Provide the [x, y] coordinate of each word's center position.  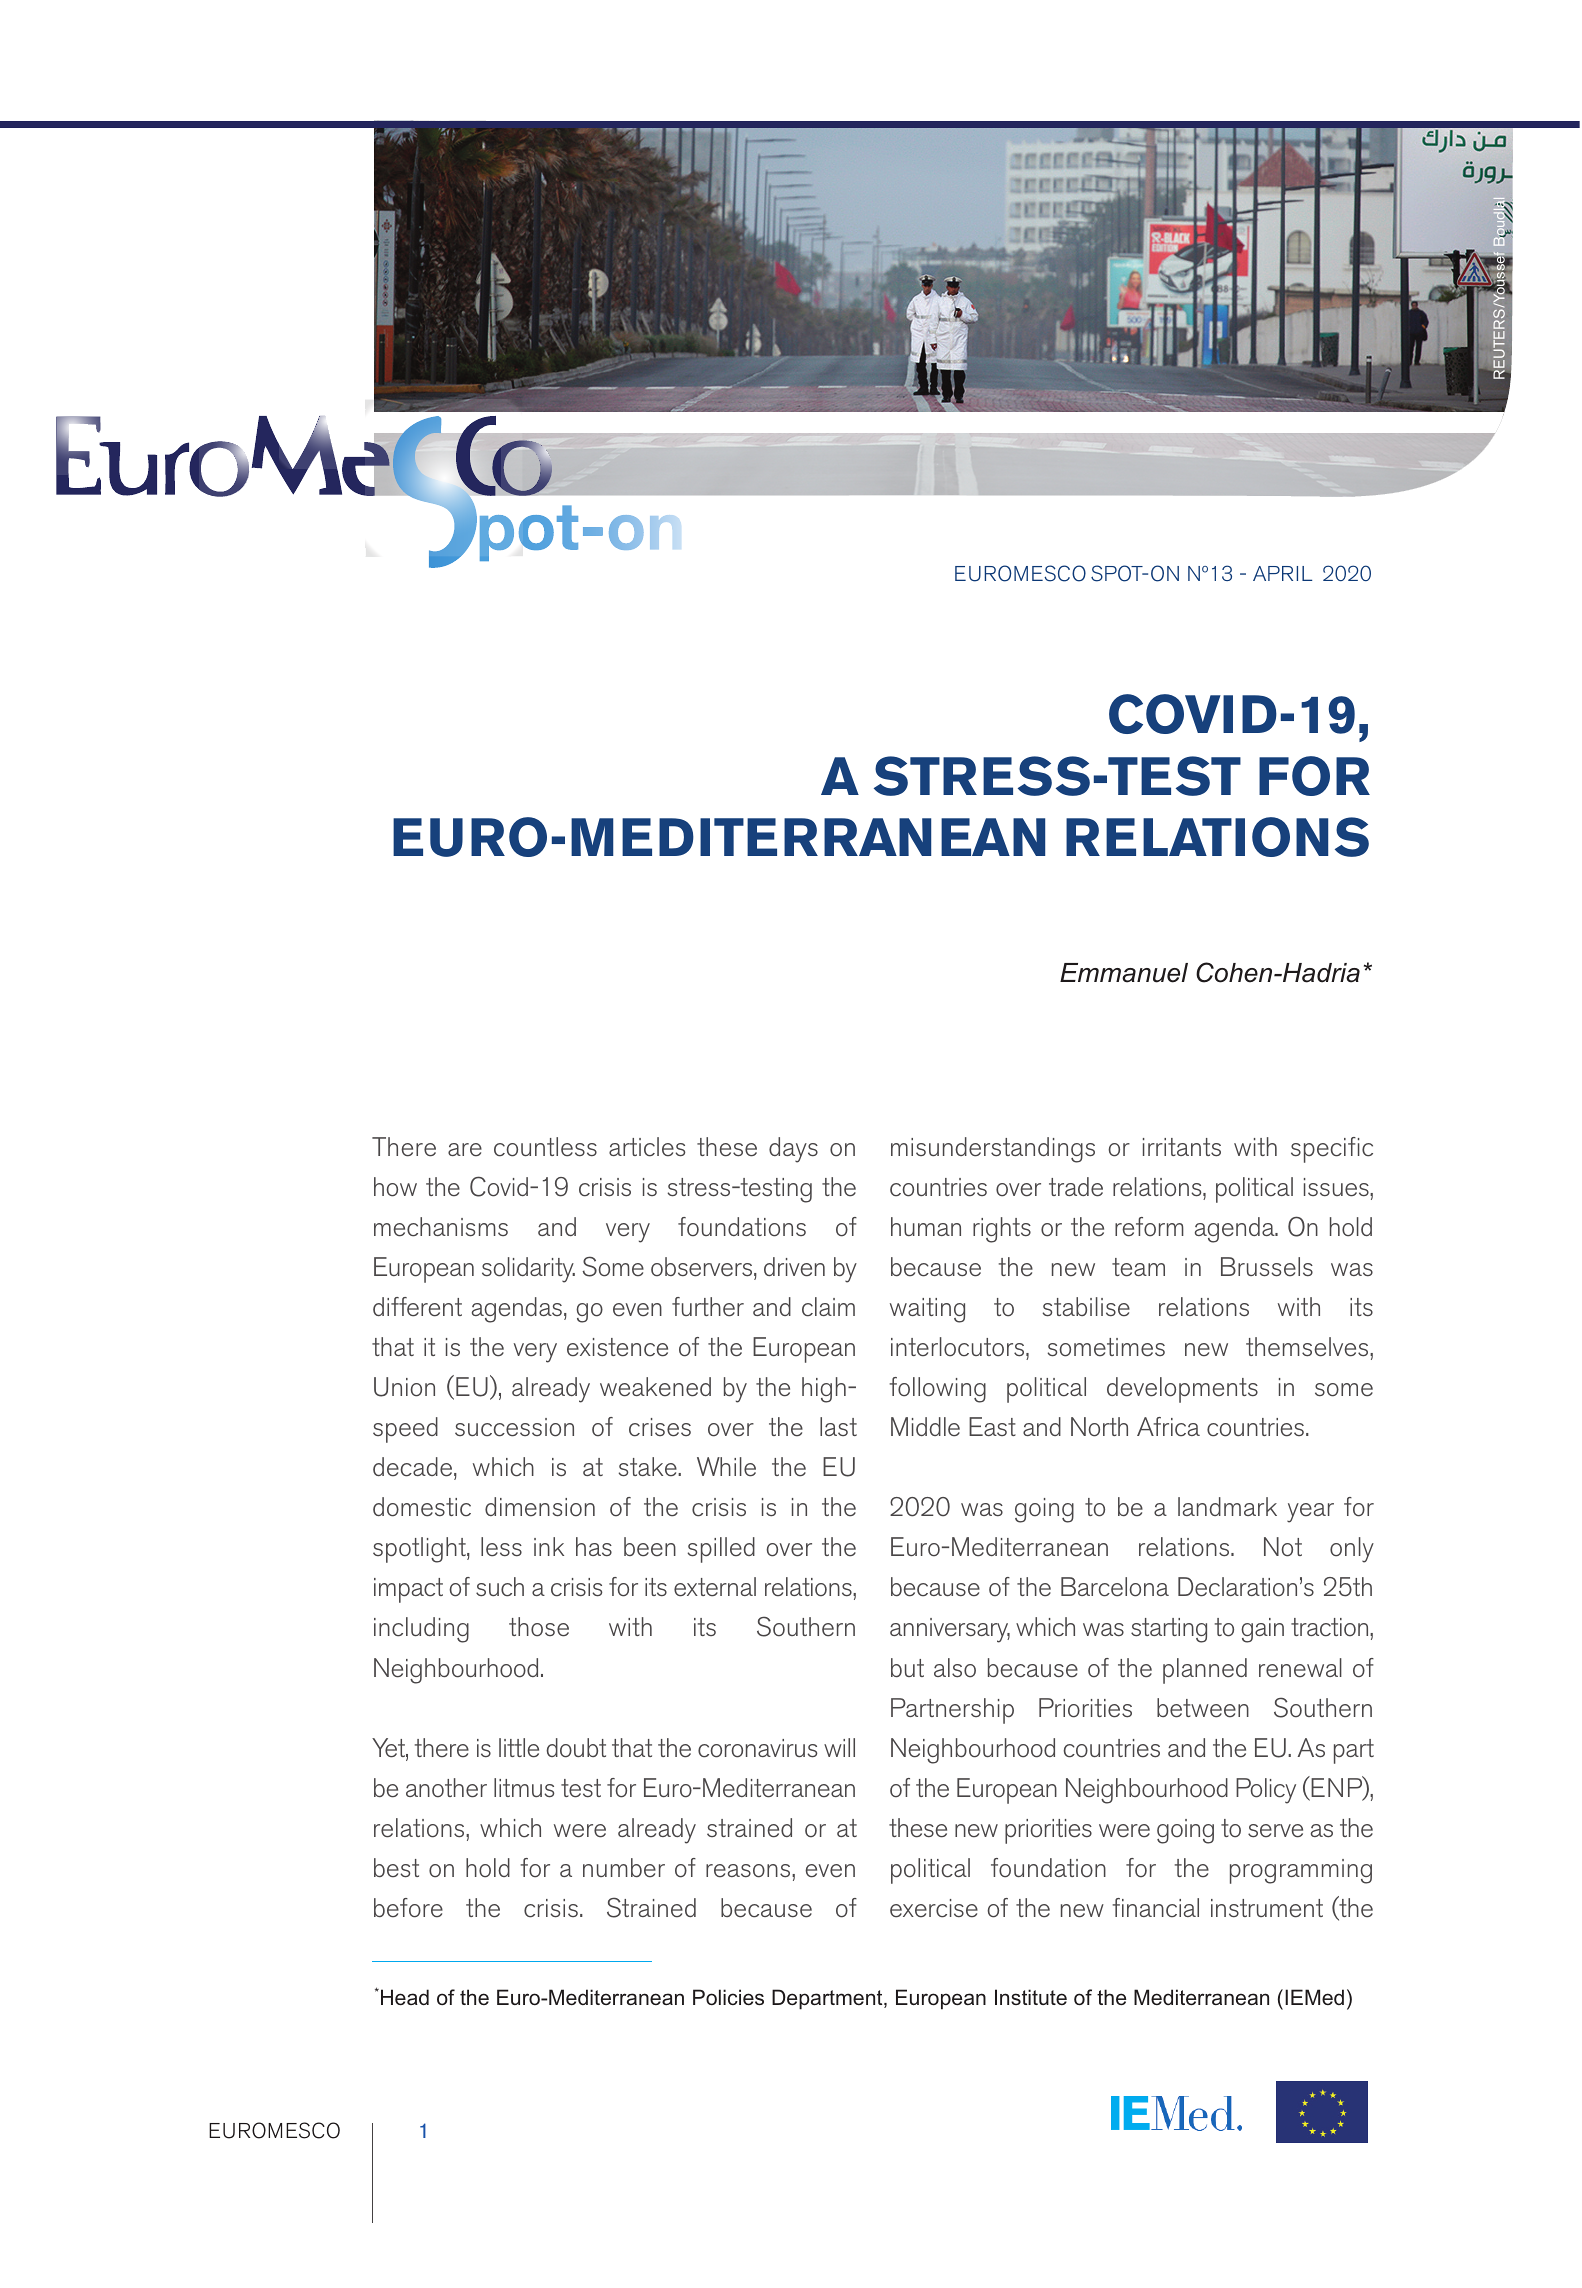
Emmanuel [1124, 973]
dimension [540, 1507]
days [793, 1150]
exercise [934, 1908]
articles [647, 1147]
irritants [1182, 1147]
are [465, 1150]
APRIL [1282, 573]
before [408, 1908]
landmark [1227, 1506]
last [838, 1426]
